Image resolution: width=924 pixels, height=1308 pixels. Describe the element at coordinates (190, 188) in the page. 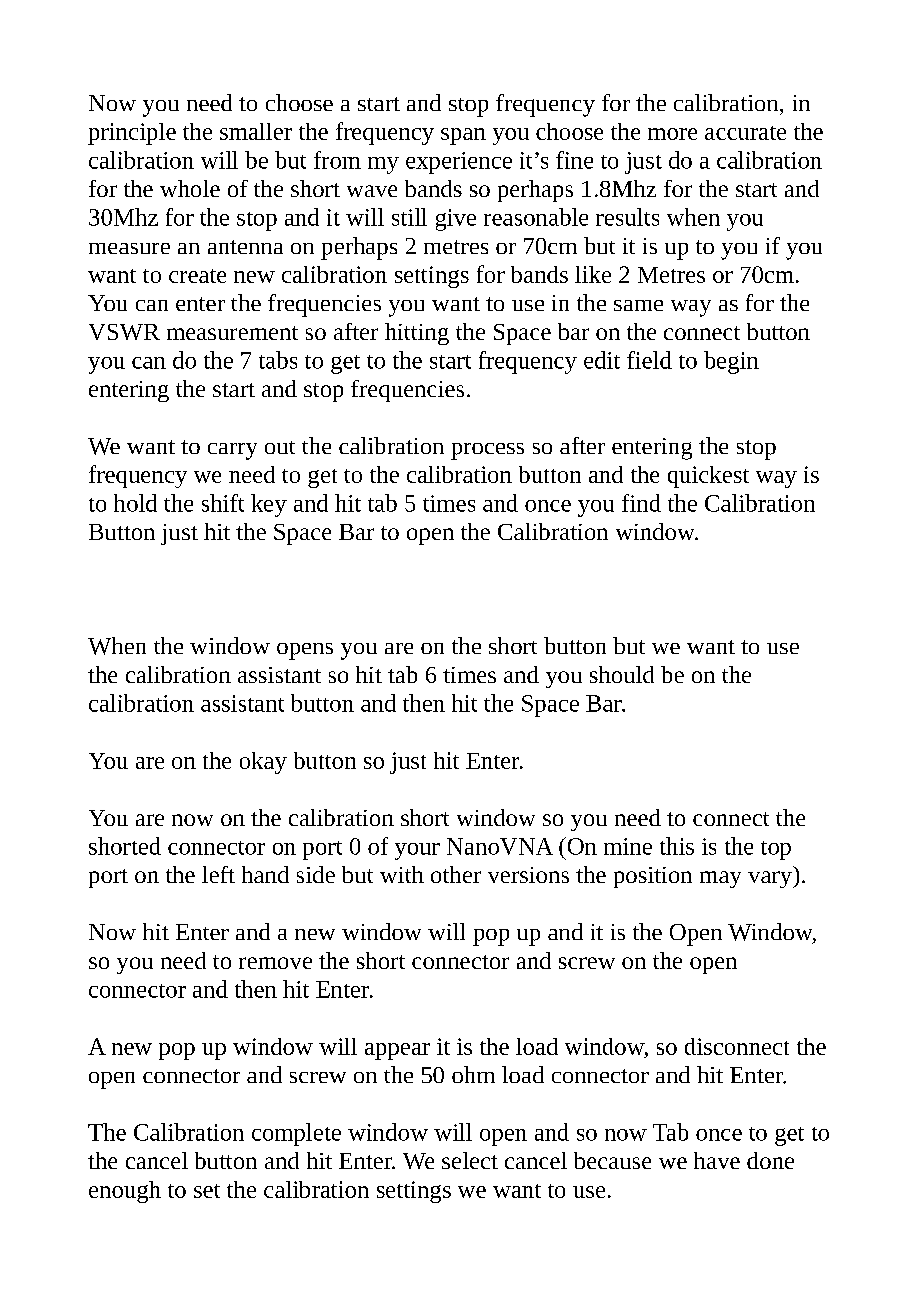

I see `whole` at that location.
